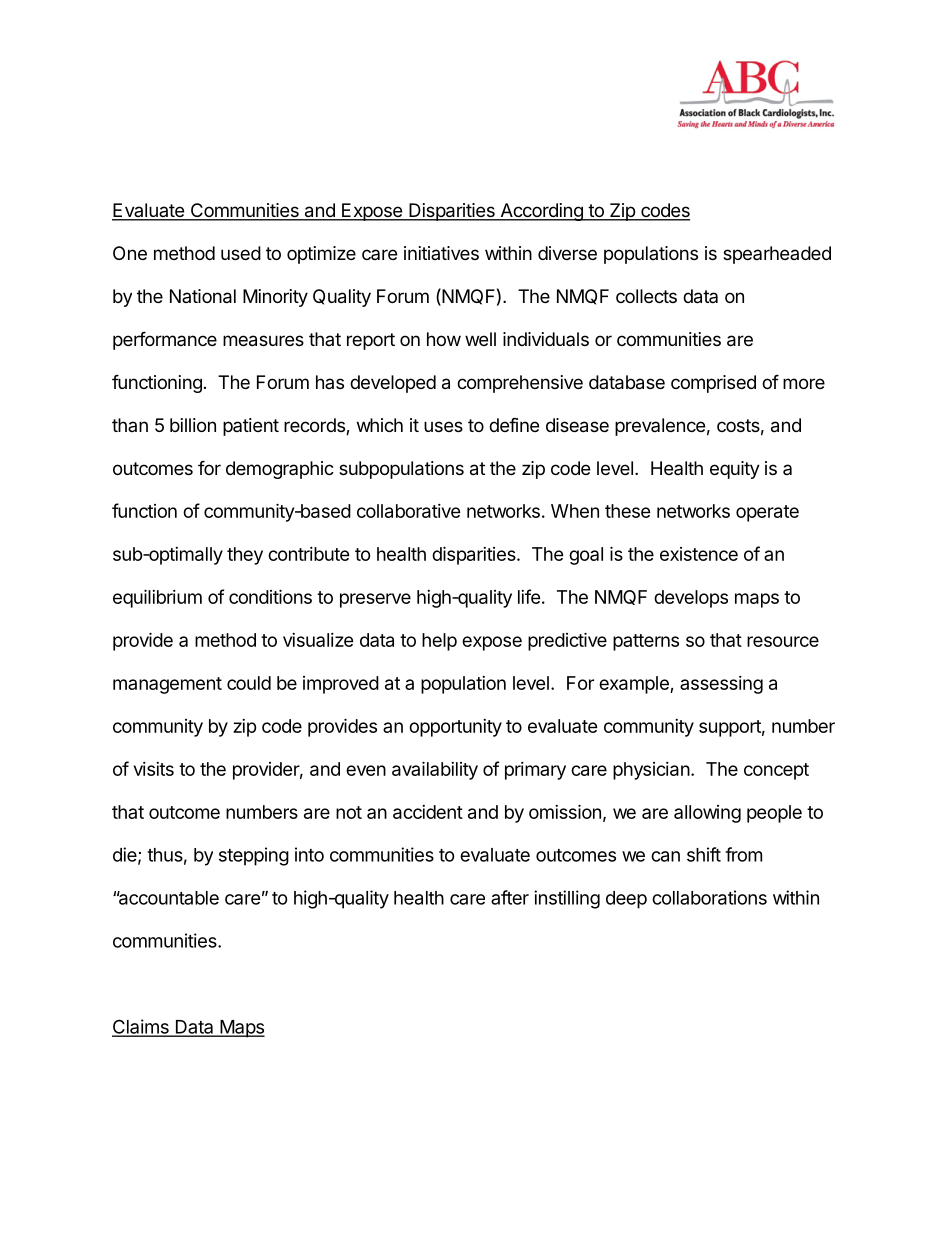  I want to click on concept, so click(776, 771).
